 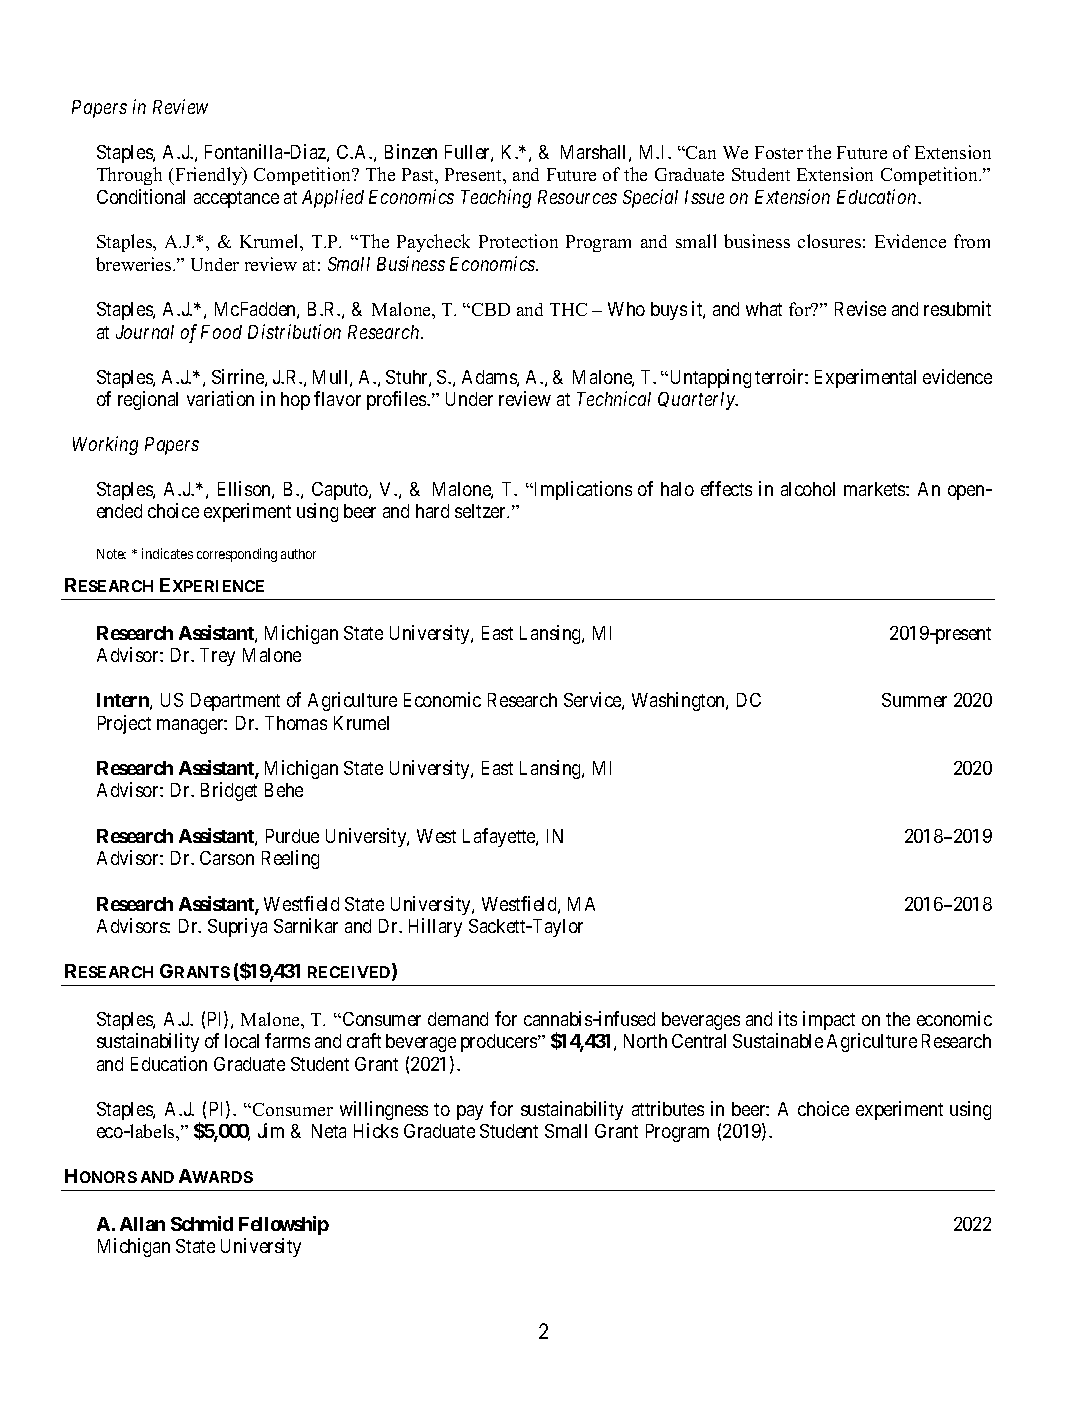 I want to click on Summer, so click(x=914, y=700).
